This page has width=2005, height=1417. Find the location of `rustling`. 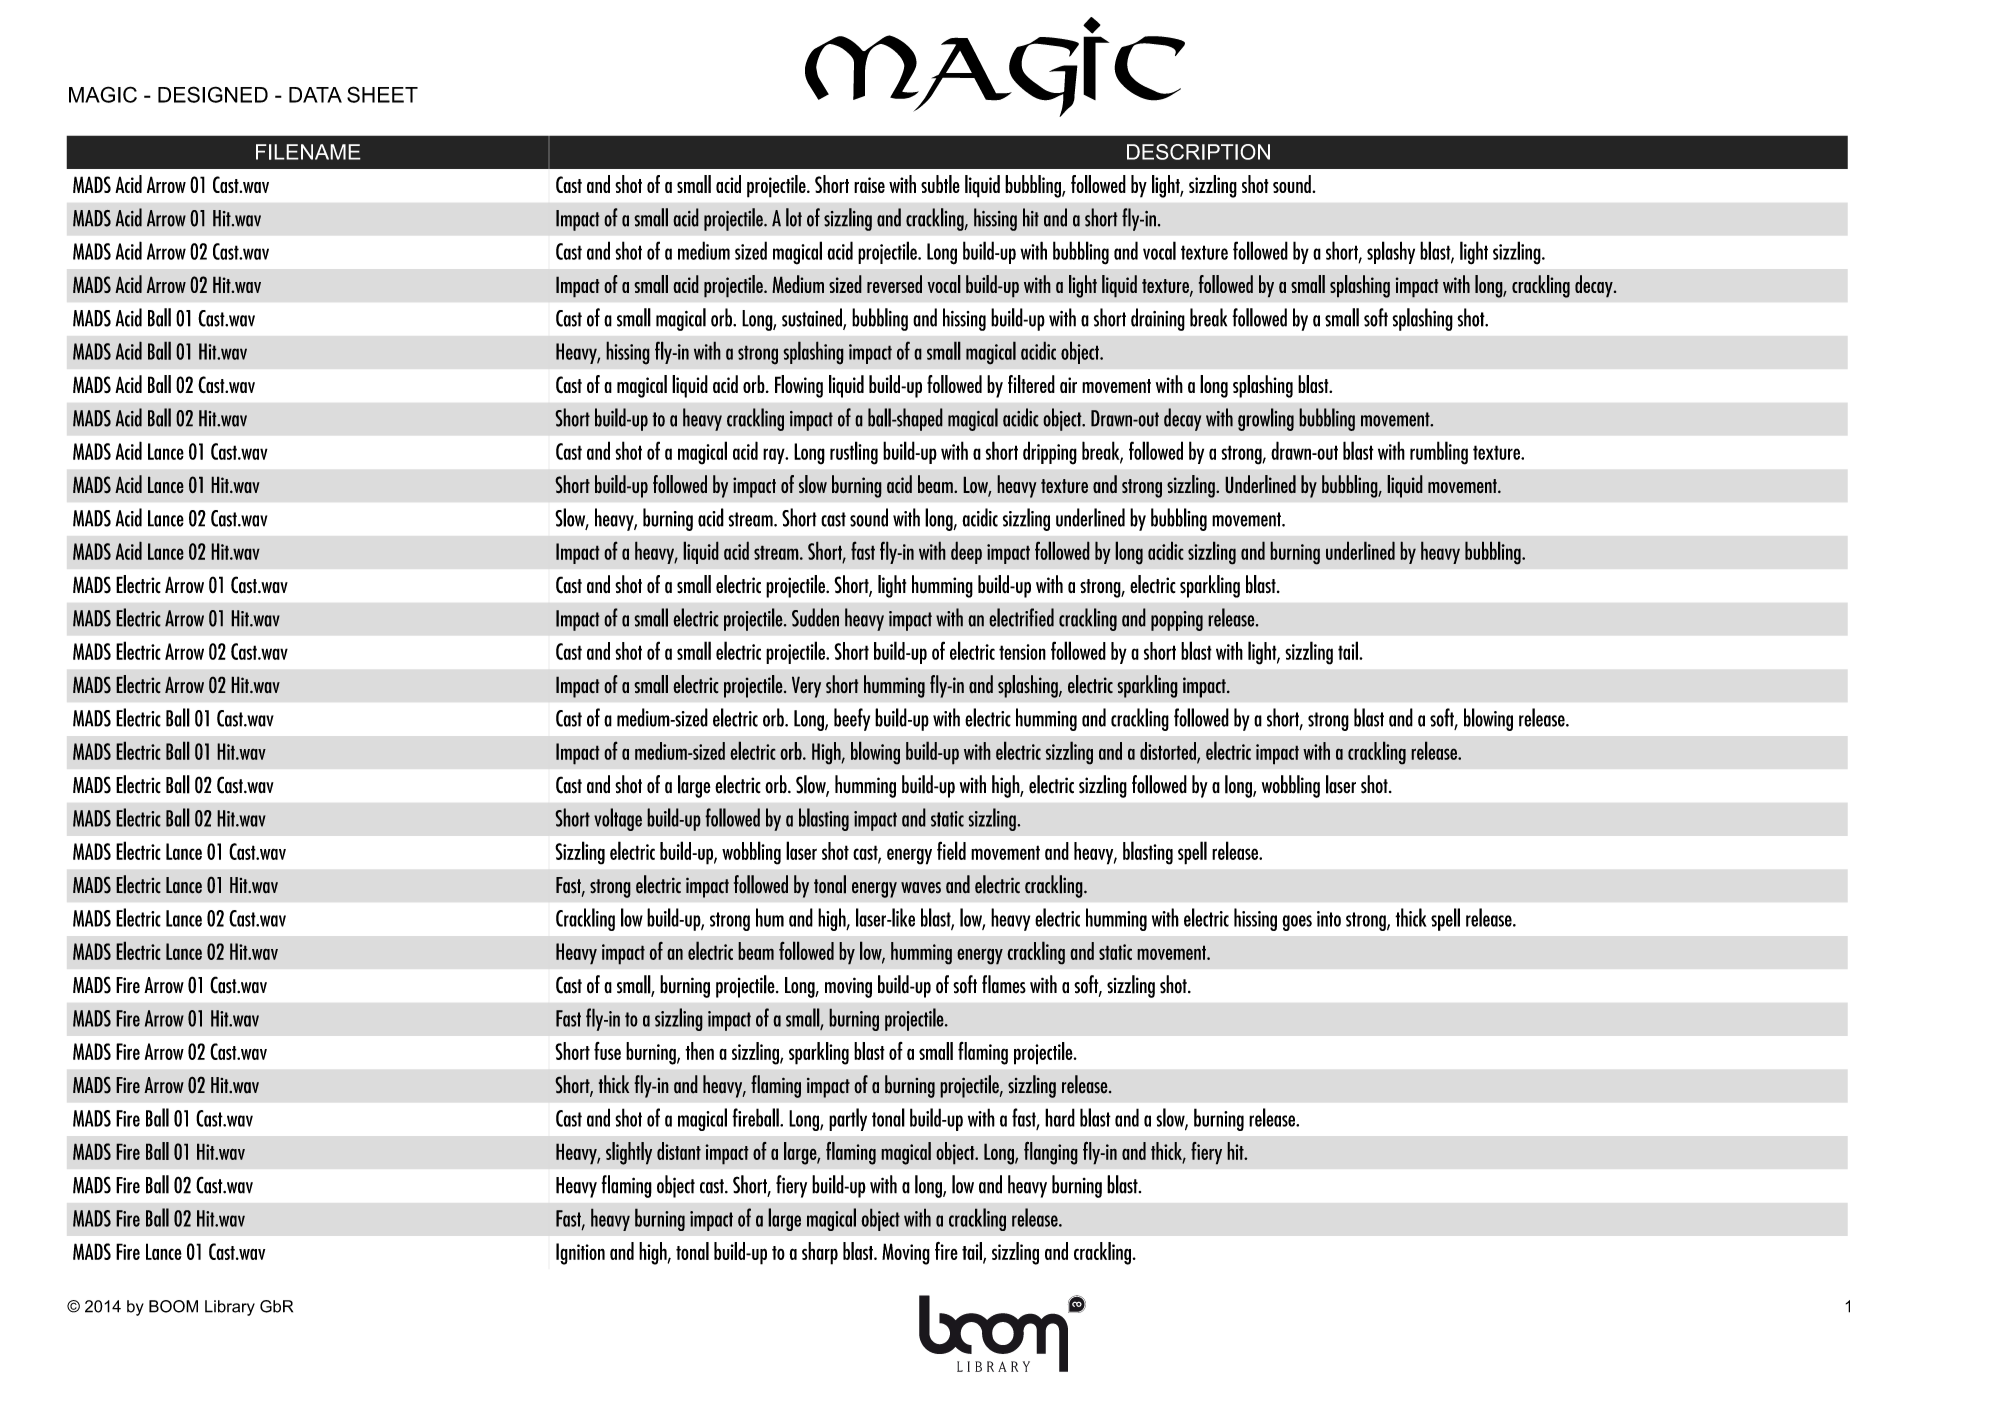

rustling is located at coordinates (854, 453).
